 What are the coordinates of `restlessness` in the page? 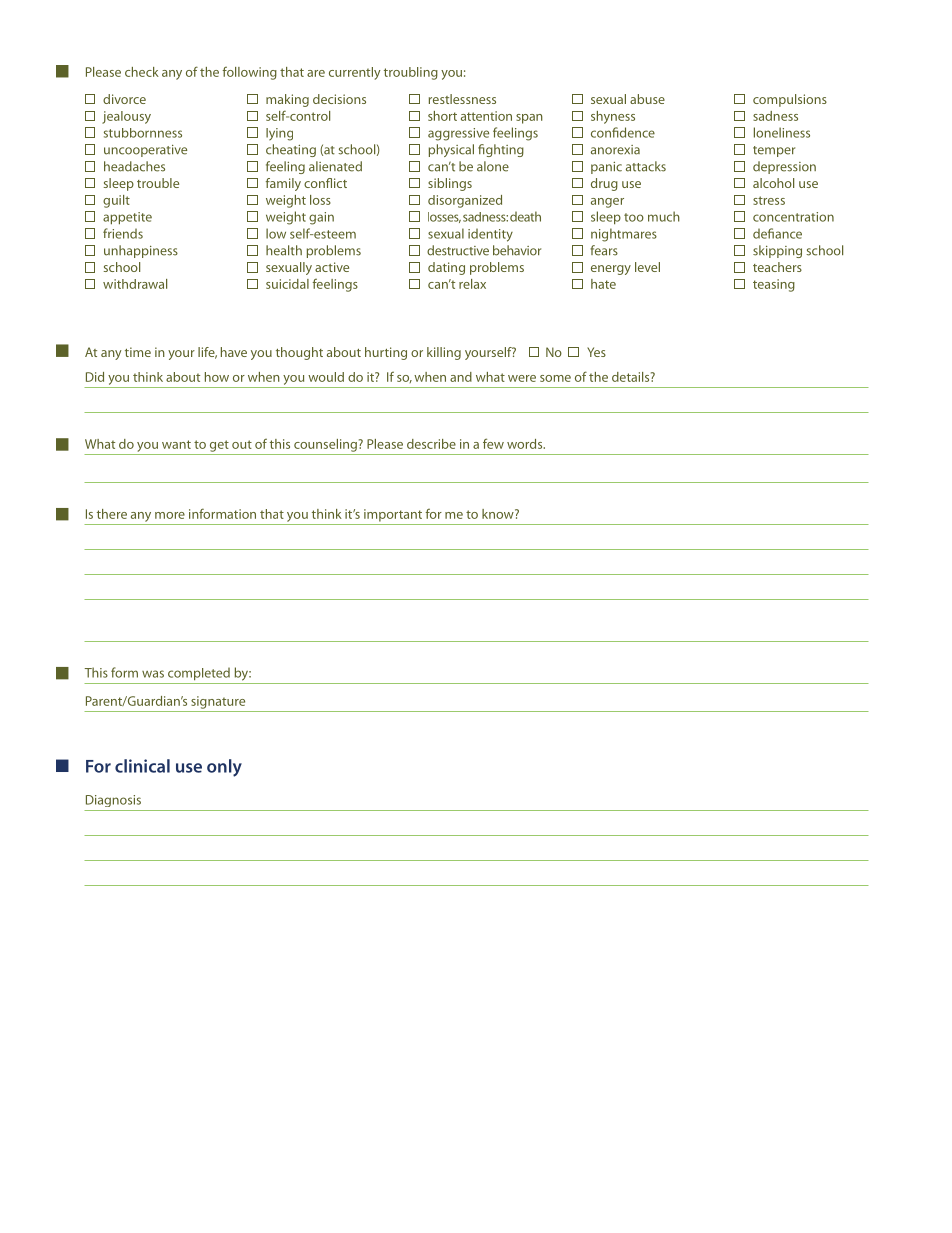 It's located at (462, 99).
